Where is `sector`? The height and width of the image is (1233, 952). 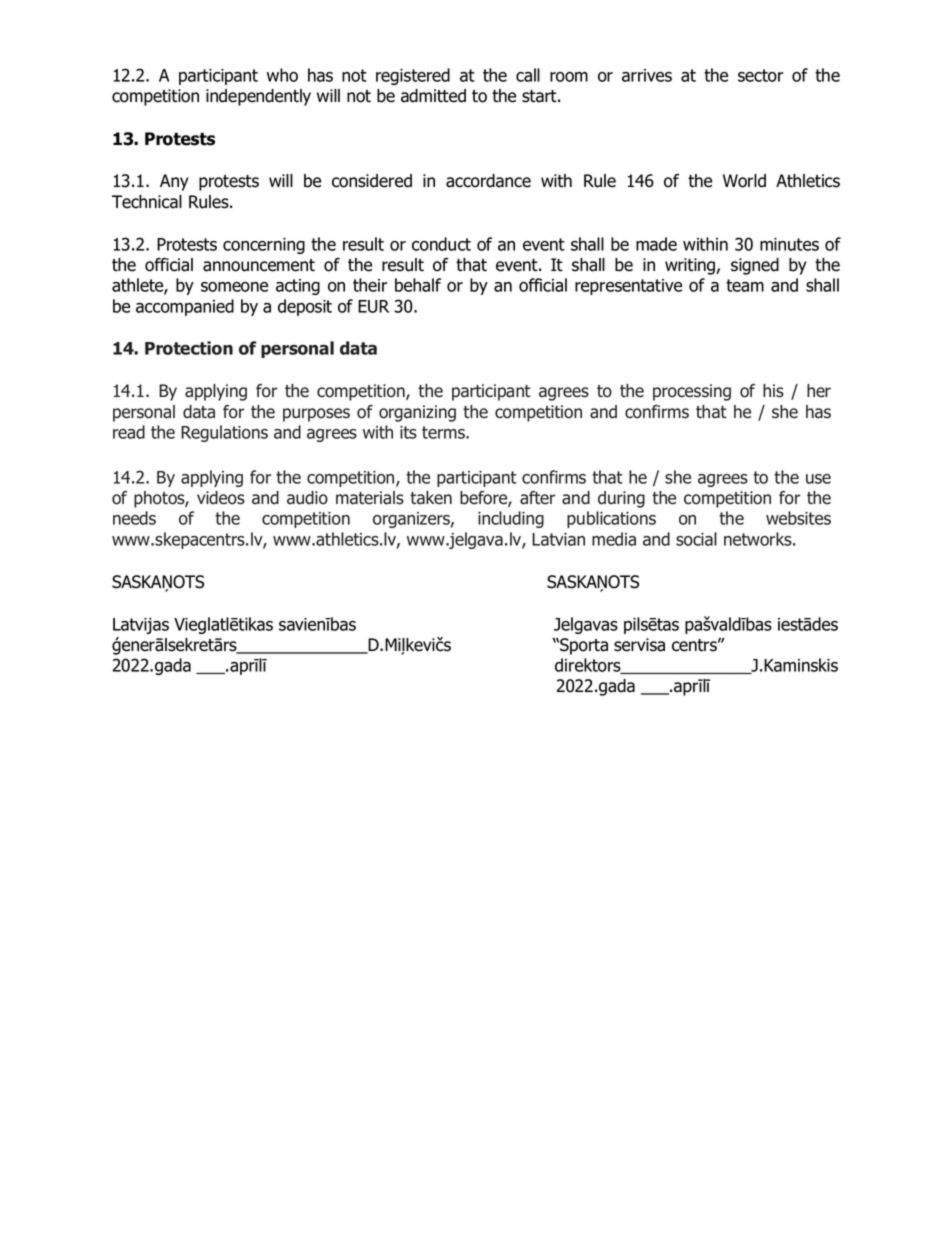
sector is located at coordinates (760, 75).
